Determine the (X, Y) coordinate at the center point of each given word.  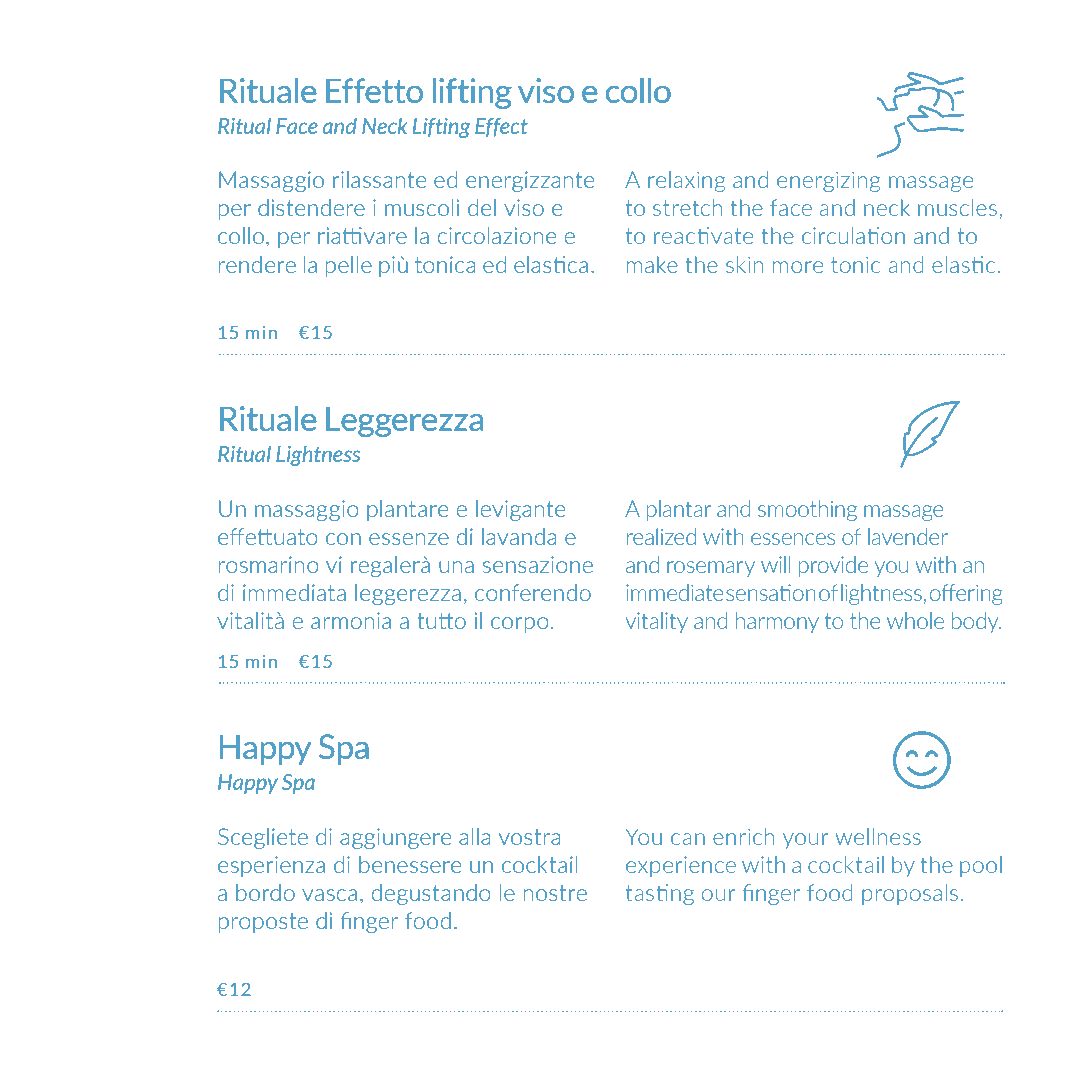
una (456, 567)
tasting (660, 894)
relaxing (686, 181)
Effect (501, 127)
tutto (441, 621)
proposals (910, 894)
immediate (674, 592)
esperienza (271, 866)
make (652, 264)
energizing (828, 181)
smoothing (807, 510)
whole (915, 620)
